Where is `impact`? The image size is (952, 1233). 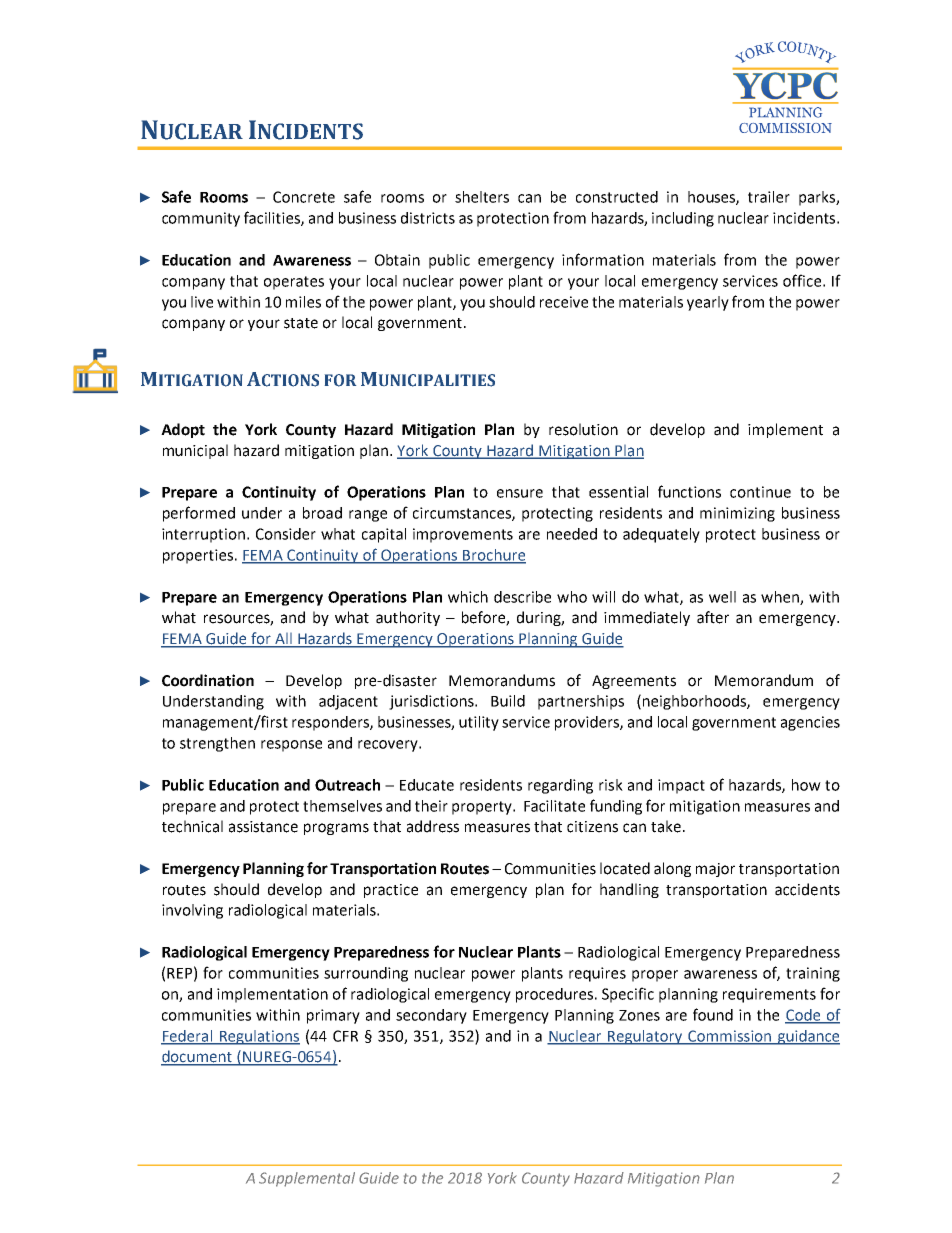
impact is located at coordinates (681, 786).
